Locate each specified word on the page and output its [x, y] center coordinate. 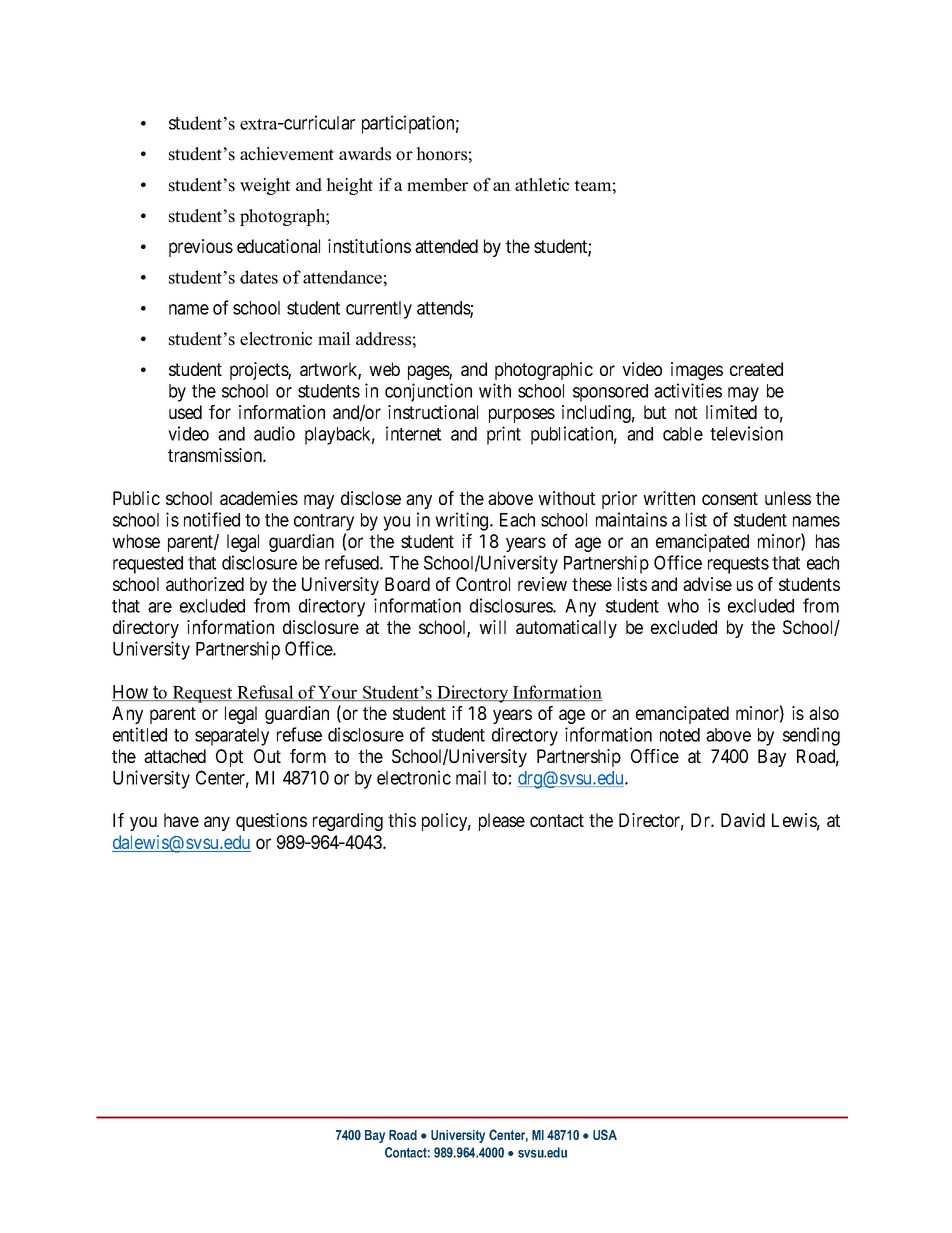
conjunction [428, 392]
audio [274, 433]
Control [483, 584]
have [181, 820]
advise [707, 584]
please [502, 822]
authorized [205, 584]
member [437, 185]
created [756, 369]
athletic [542, 185]
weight [265, 186]
